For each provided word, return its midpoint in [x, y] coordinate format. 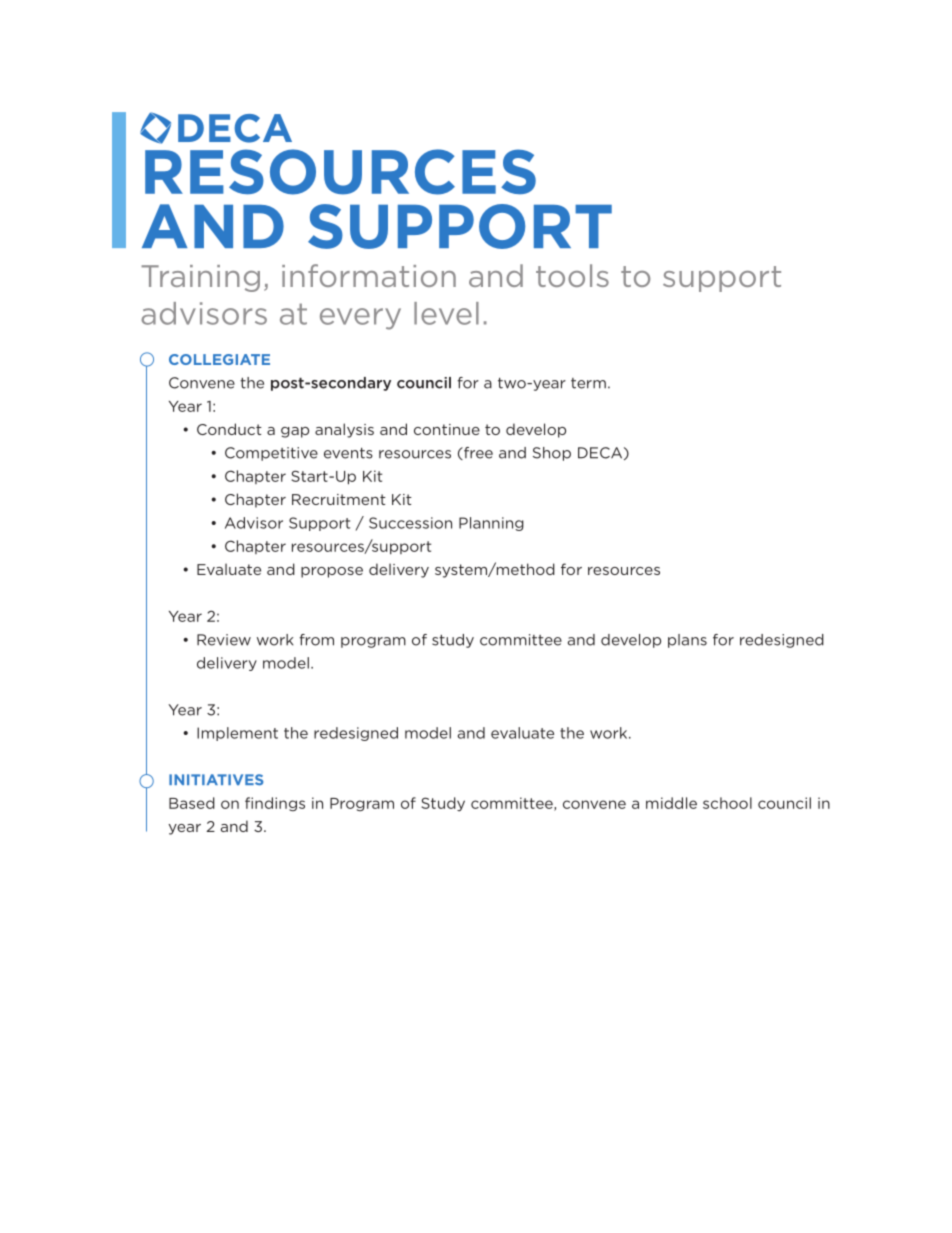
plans [687, 641]
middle [671, 803]
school [727, 803]
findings [275, 804]
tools [572, 275]
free [477, 453]
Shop [552, 454]
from [316, 640]
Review [224, 640]
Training [200, 278]
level [446, 313]
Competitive [271, 454]
